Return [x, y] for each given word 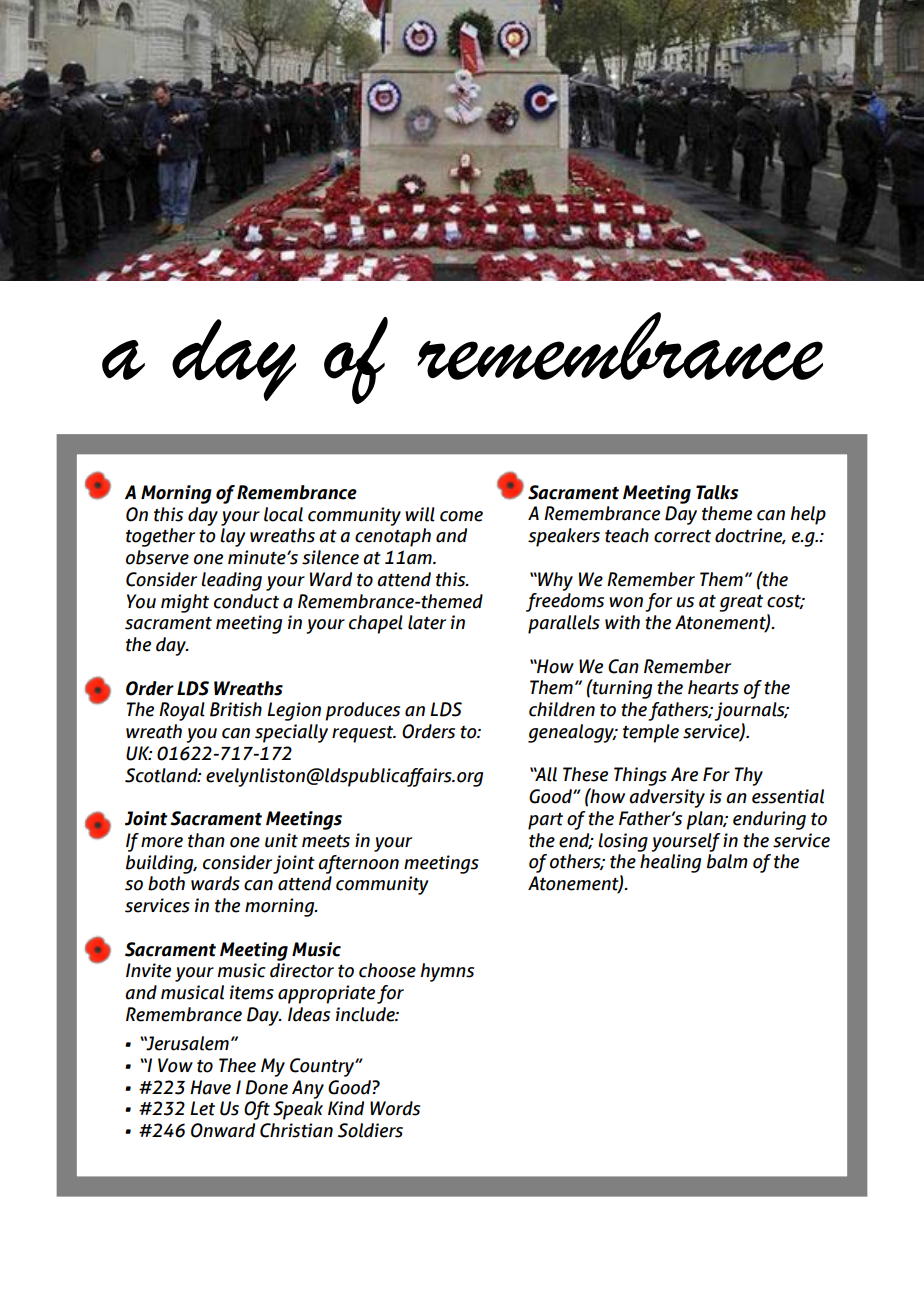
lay [232, 537]
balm [727, 861]
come [461, 516]
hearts [713, 687]
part [545, 821]
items [252, 992]
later [427, 622]
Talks [717, 492]
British [236, 709]
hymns [447, 972]
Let [202, 1108]
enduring [769, 820]
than [206, 840]
